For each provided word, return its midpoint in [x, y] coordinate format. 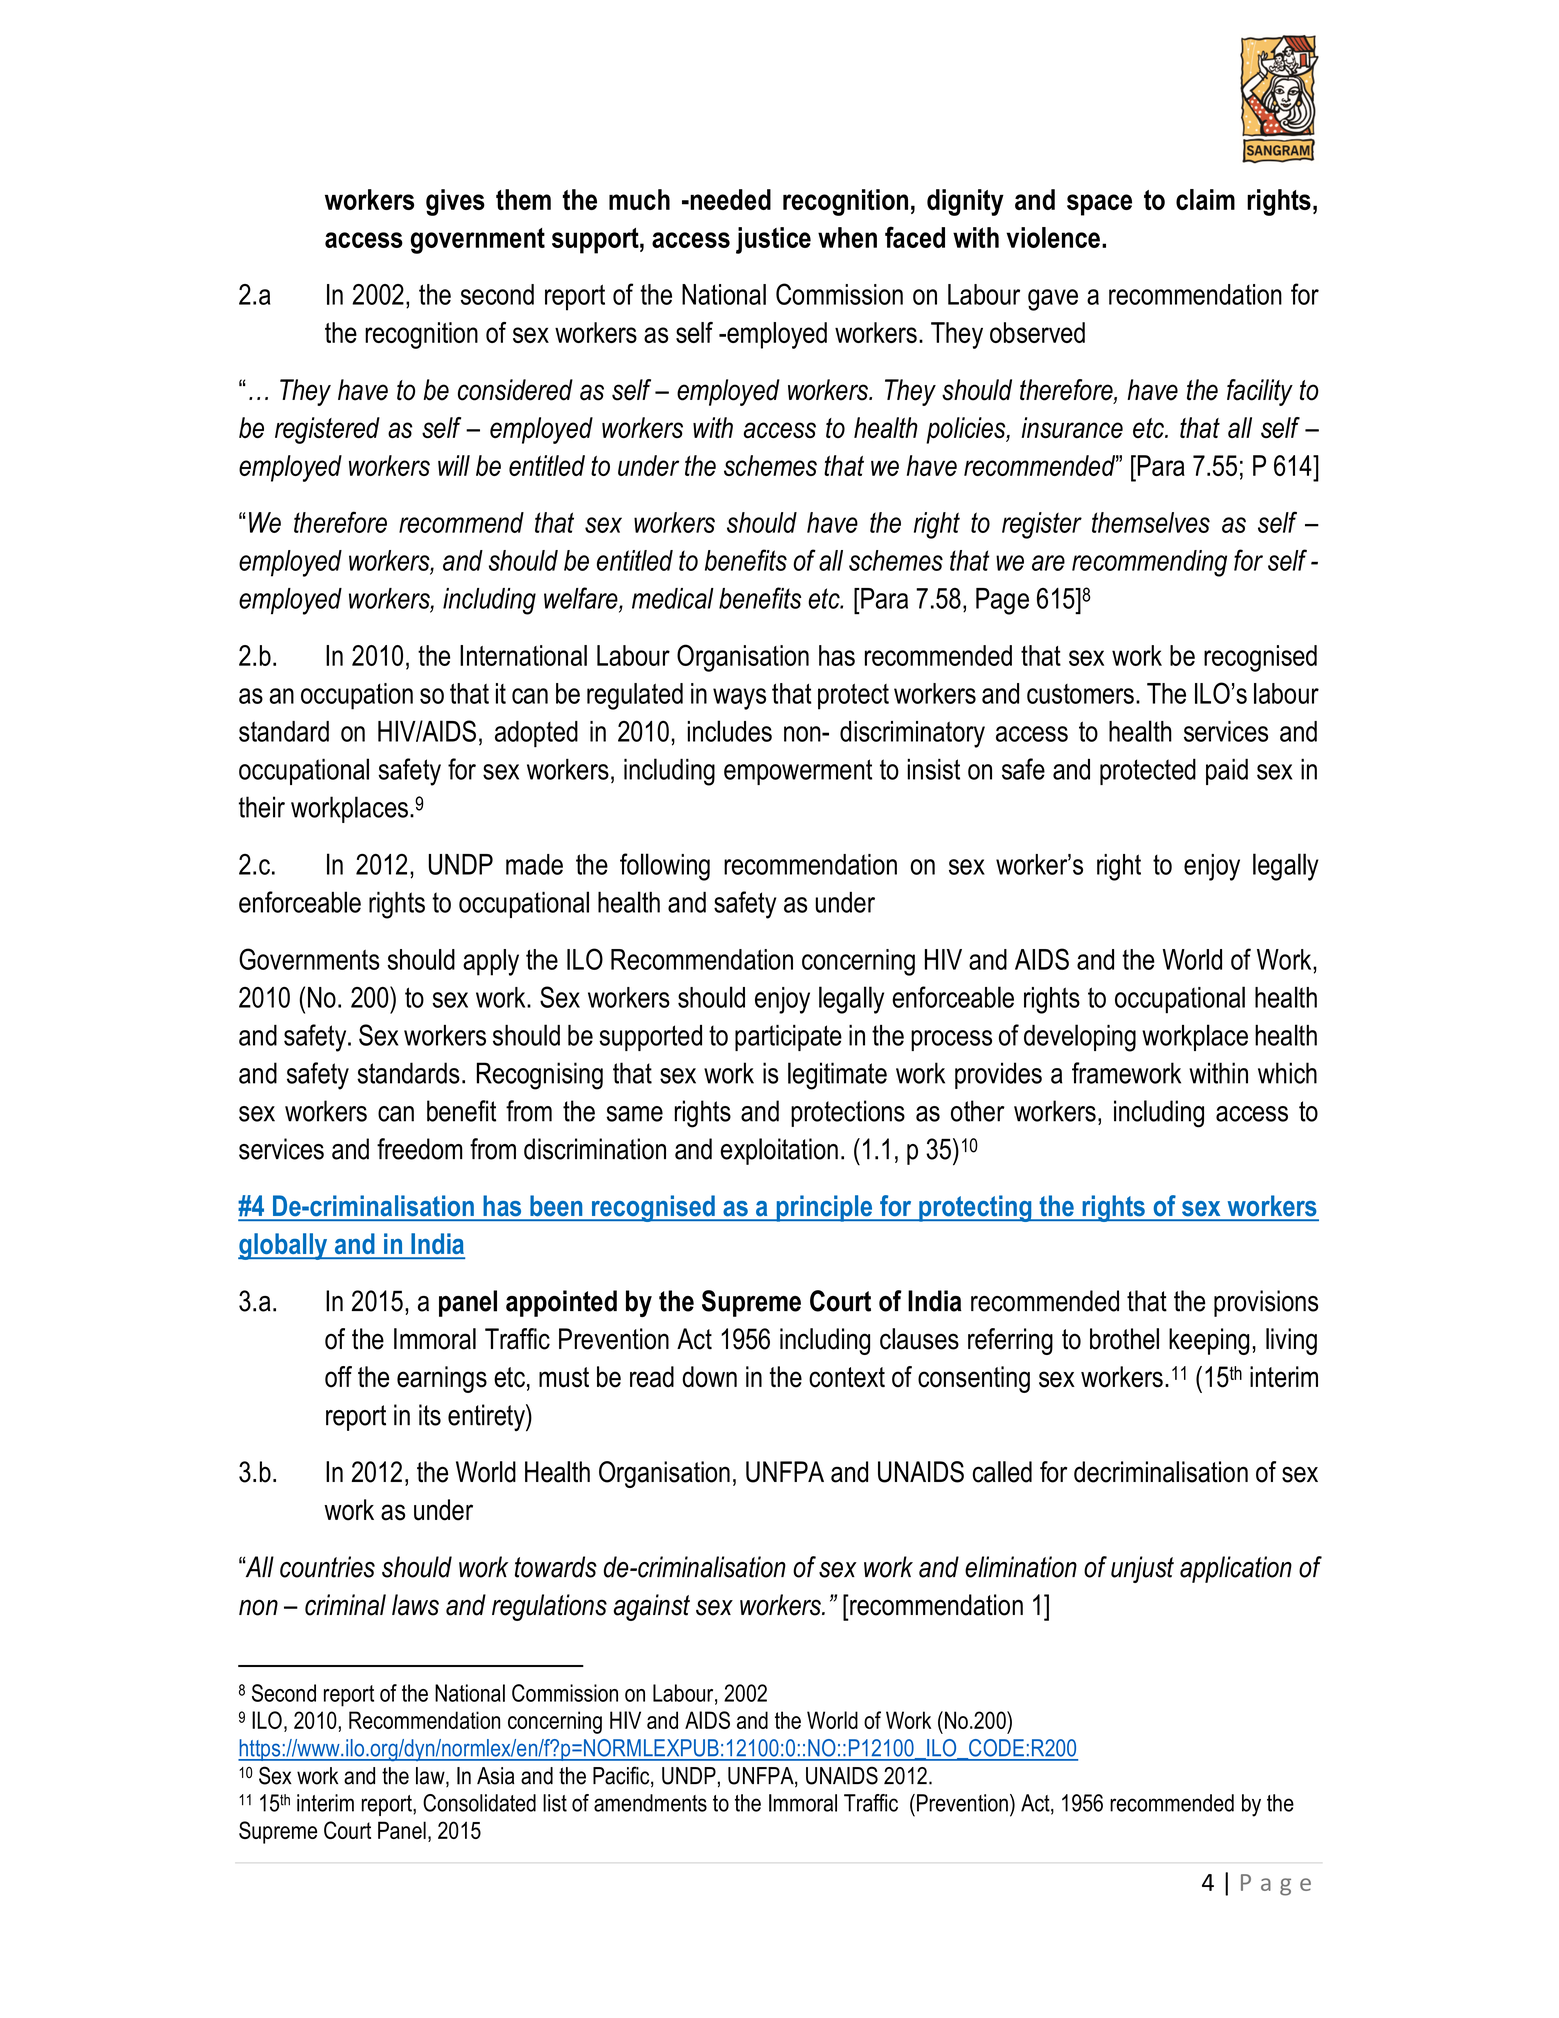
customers [1080, 694]
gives [455, 202]
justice [773, 240]
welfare [582, 598]
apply [491, 962]
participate [788, 1037]
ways [739, 699]
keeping [1209, 1341]
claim [1205, 199]
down [709, 1377]
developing [1080, 1038]
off [338, 1377]
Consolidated [479, 1803]
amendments [650, 1803]
